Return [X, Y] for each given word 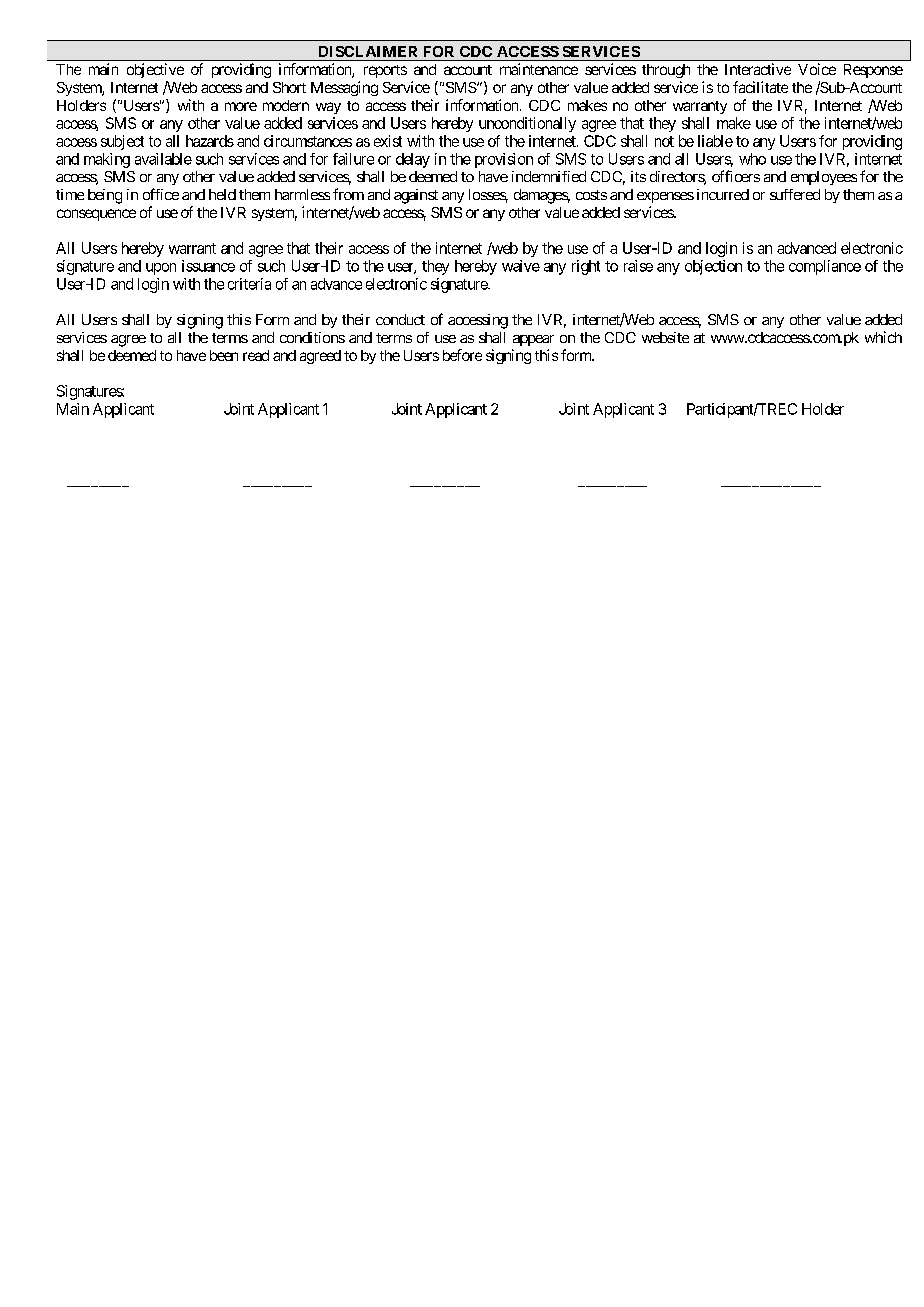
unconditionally [527, 124]
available [163, 159]
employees [824, 178]
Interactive [758, 69]
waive [521, 266]
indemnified [549, 176]
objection [713, 267]
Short [289, 87]
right [586, 267]
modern [286, 105]
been [224, 355]
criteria [249, 284]
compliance [825, 267]
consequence [96, 215]
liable [715, 141]
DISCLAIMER [368, 51]
